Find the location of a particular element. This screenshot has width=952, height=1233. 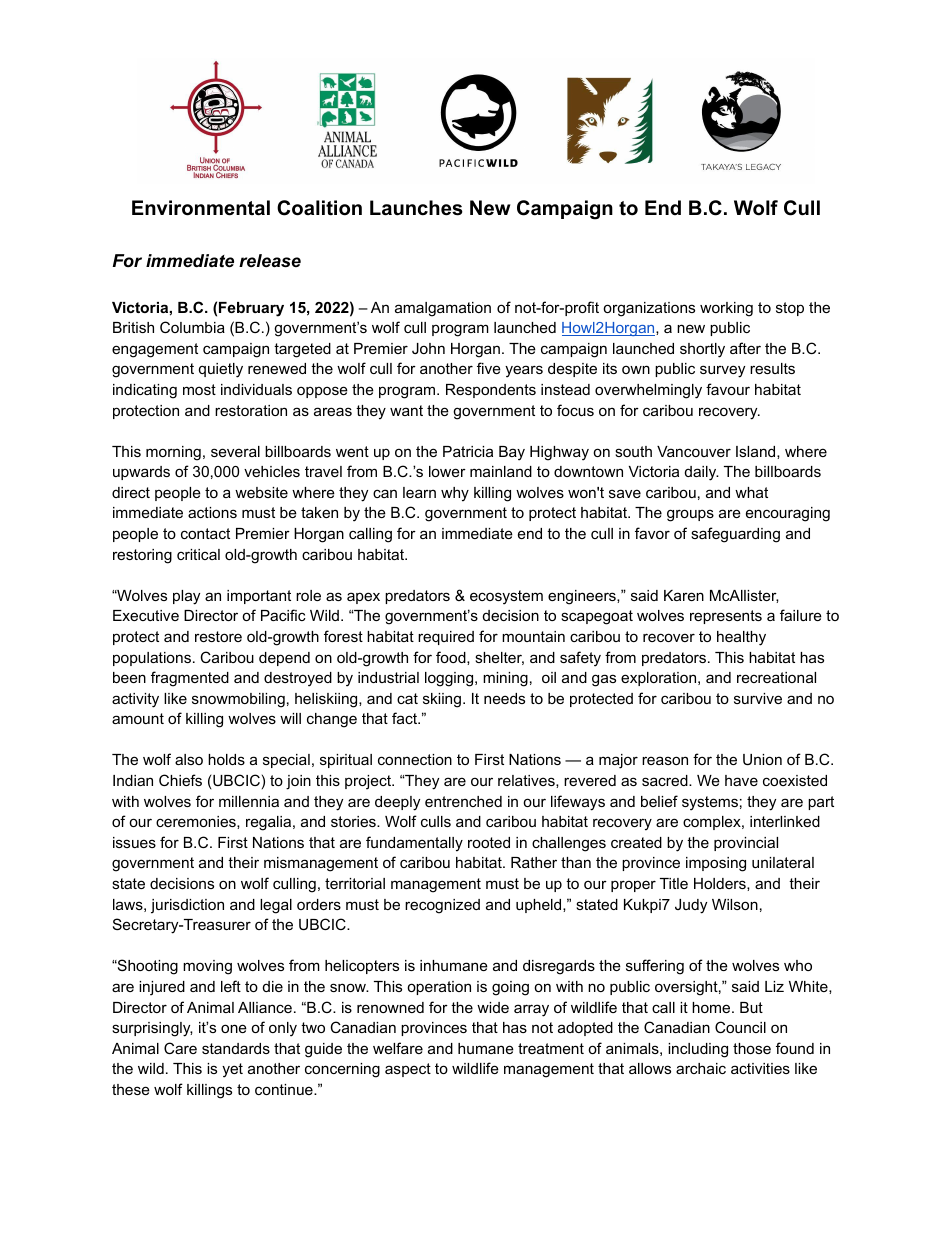

working is located at coordinates (726, 309).
